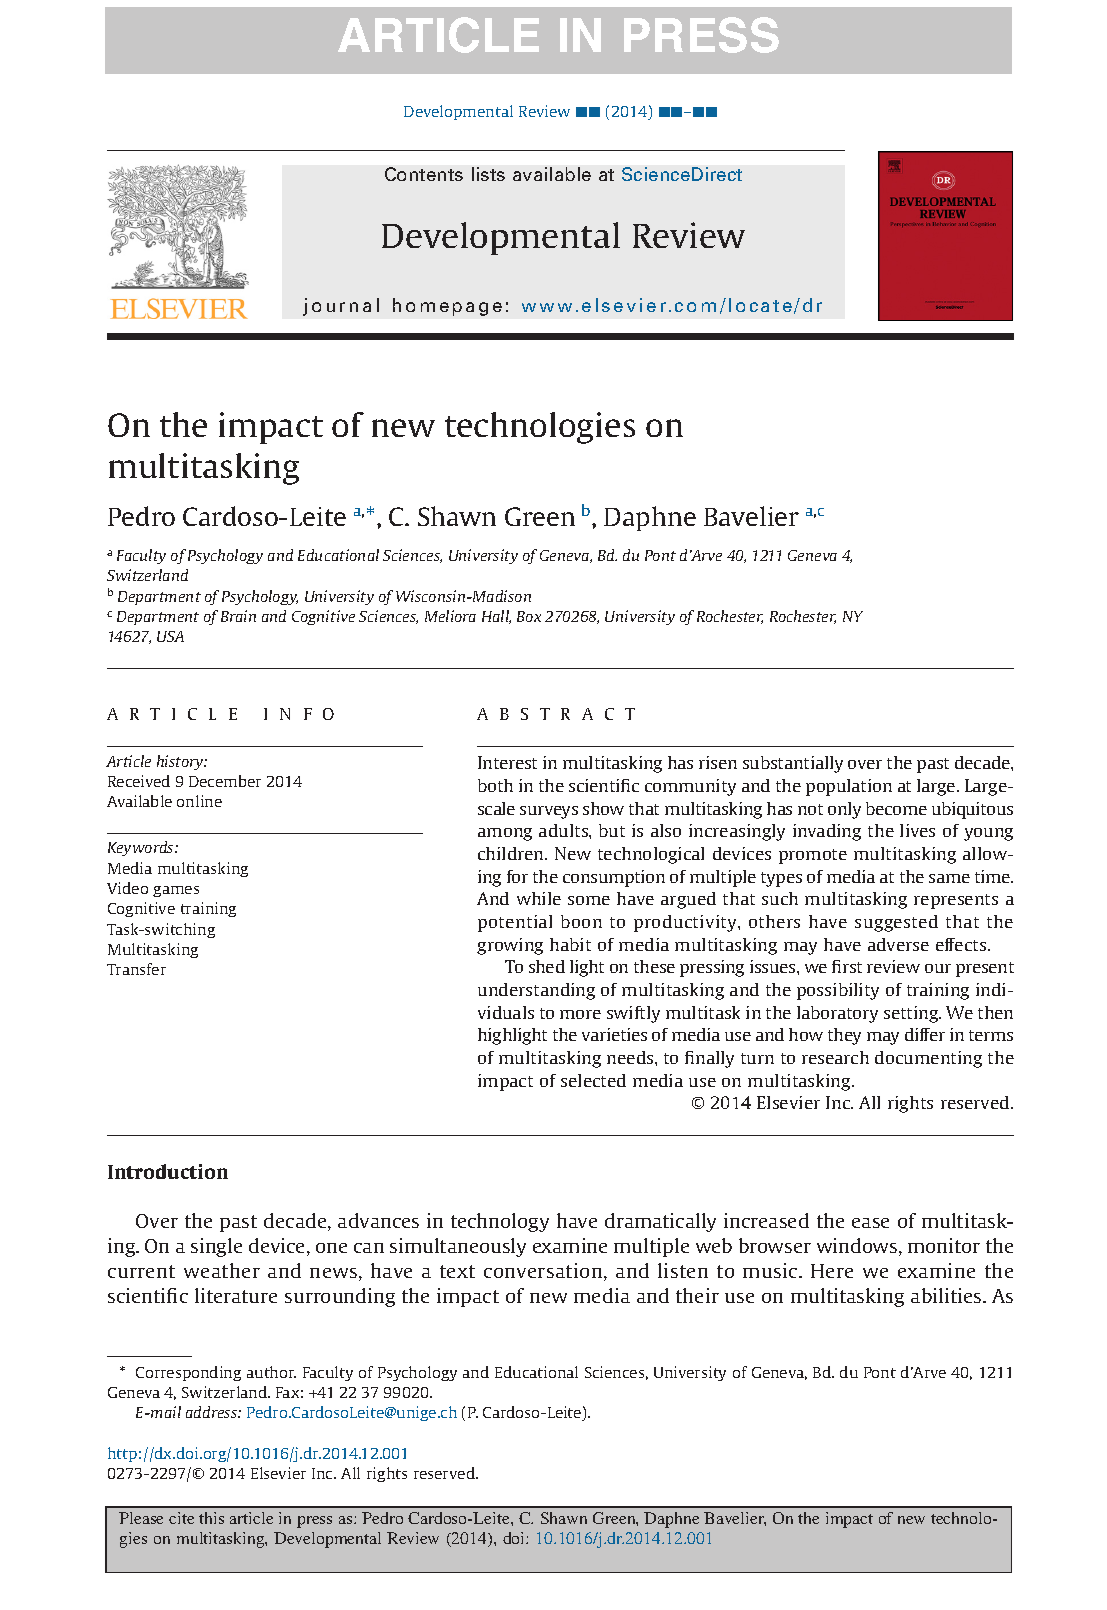 The image size is (1107, 1610). I want to click on lists, so click(488, 174).
